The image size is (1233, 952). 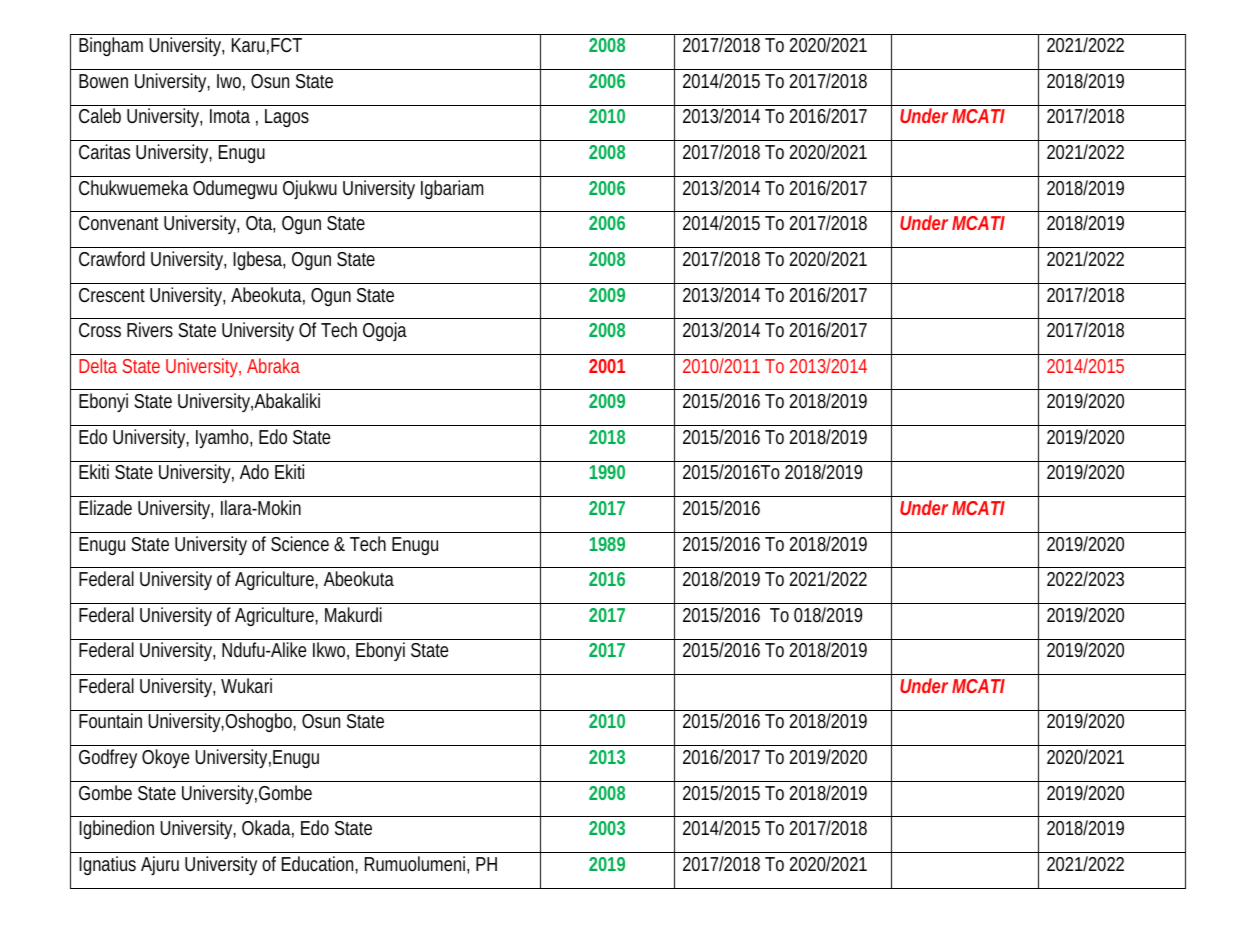 I want to click on Lagos, so click(x=287, y=118).
